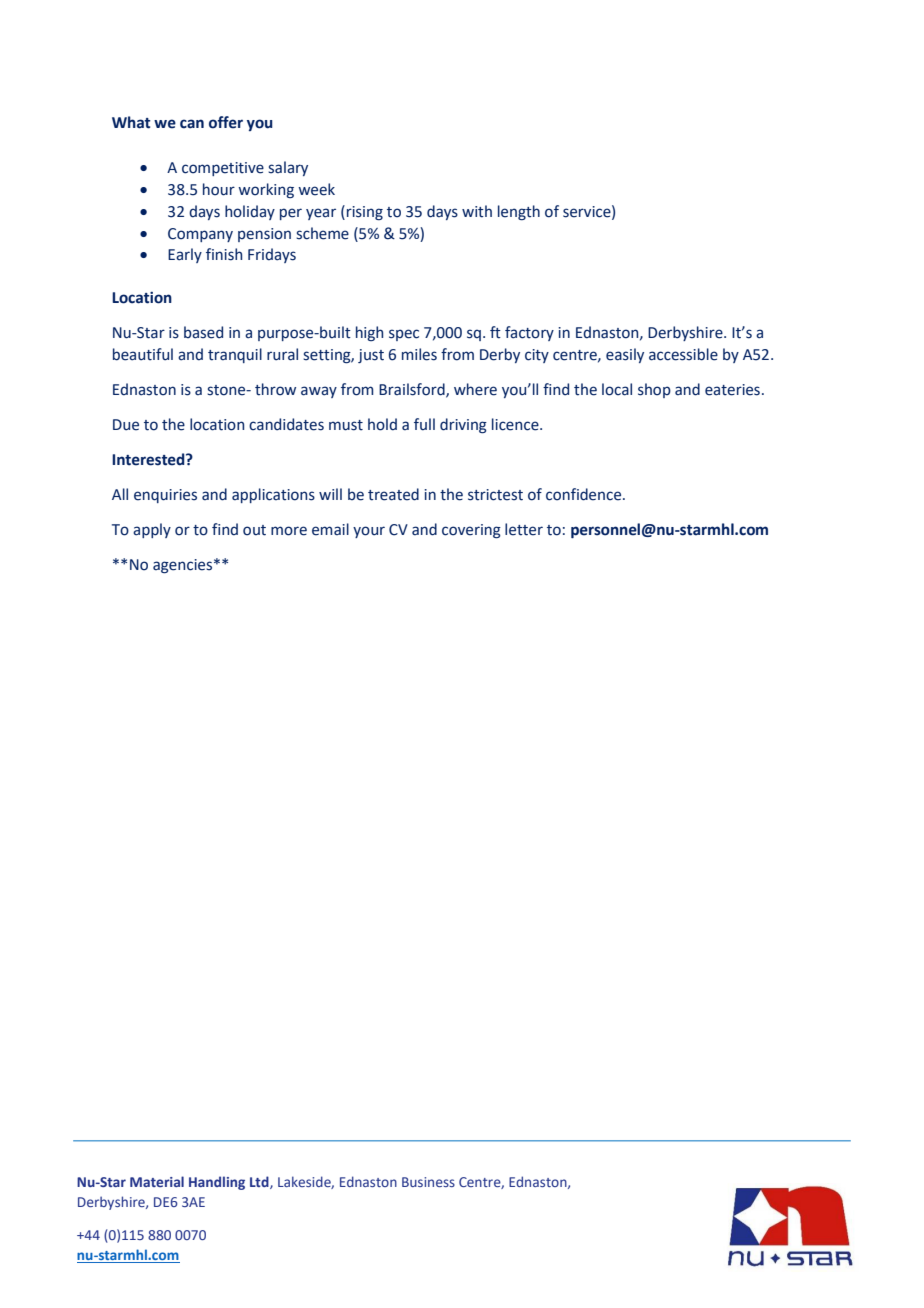 This page has width=924, height=1308. I want to click on Material, so click(157, 1181).
